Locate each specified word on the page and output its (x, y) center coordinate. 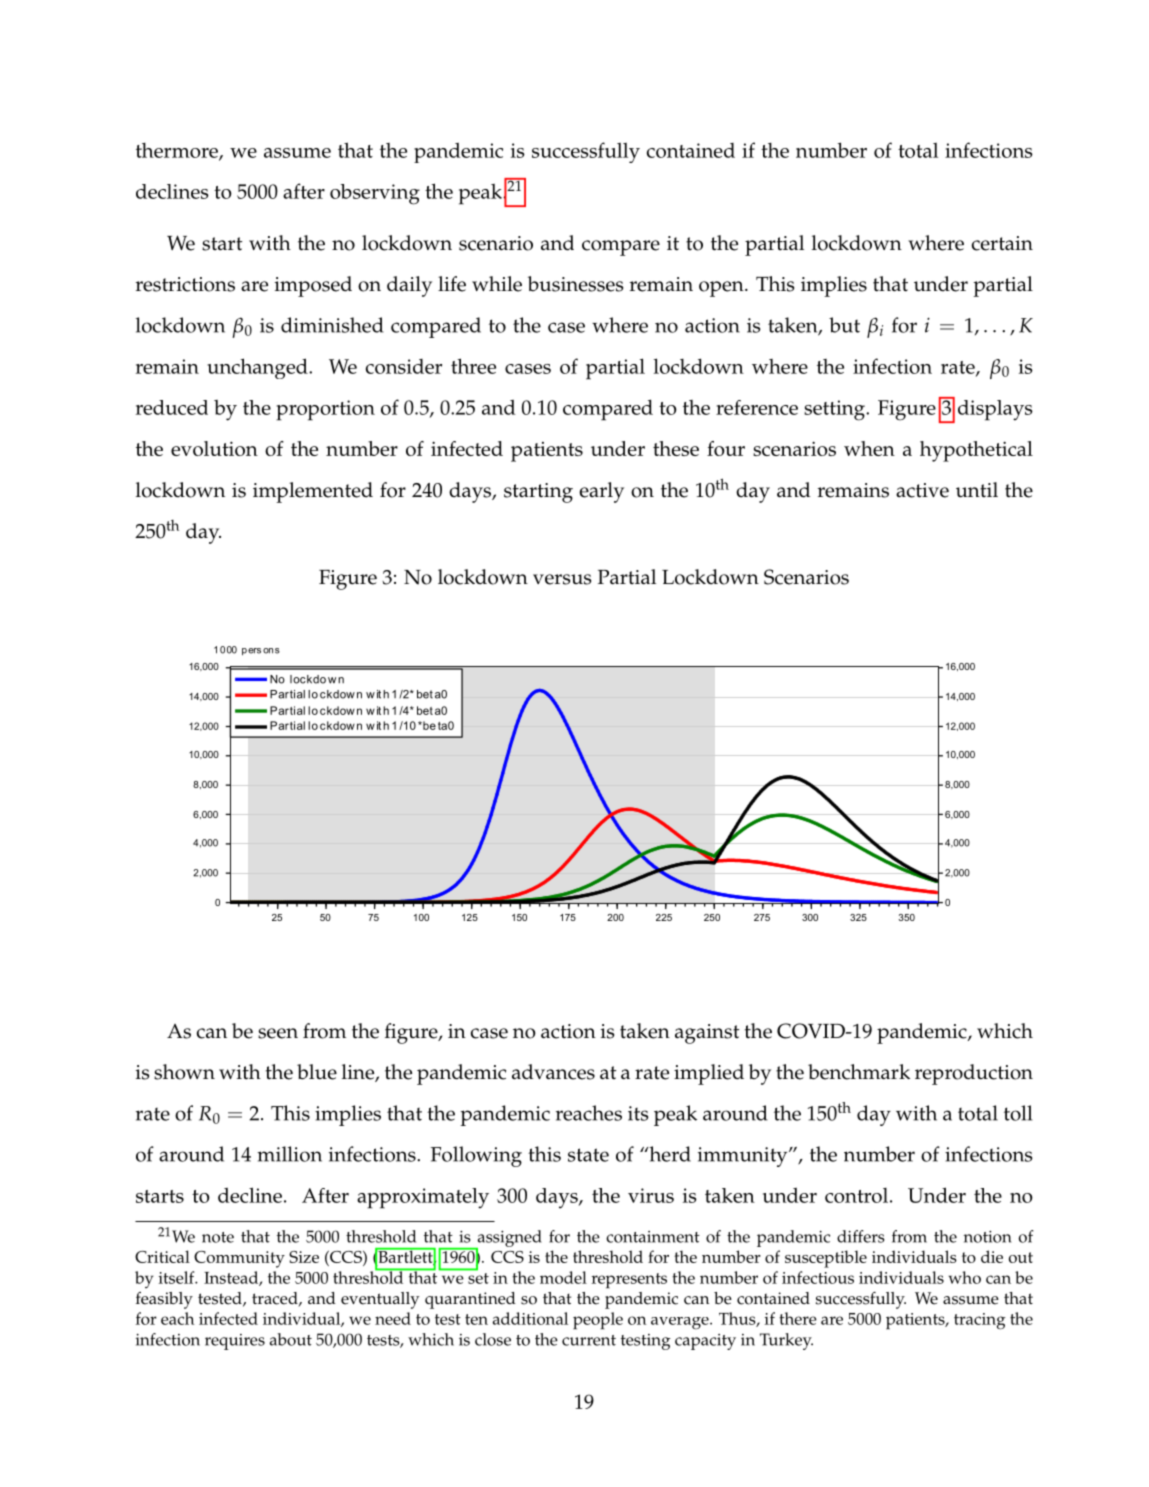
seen (278, 1033)
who (965, 1277)
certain (1002, 243)
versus (562, 579)
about (291, 1339)
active (922, 490)
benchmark (859, 1072)
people (598, 1321)
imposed (313, 286)
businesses (575, 284)
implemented (313, 492)
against (707, 1034)
